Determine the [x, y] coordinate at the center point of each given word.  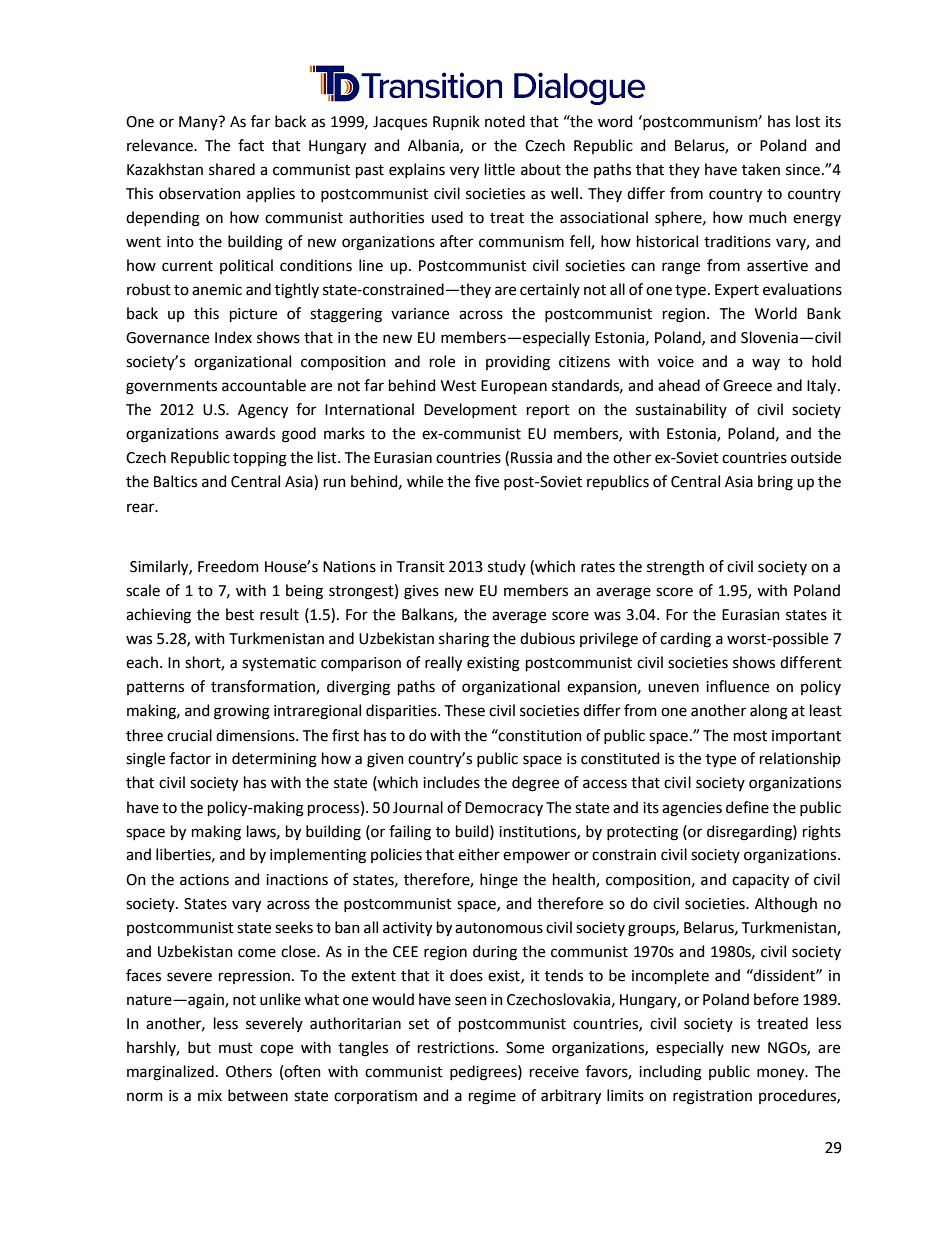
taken [761, 169]
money [782, 1074]
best [240, 614]
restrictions [457, 1048]
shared [232, 169]
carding [685, 640]
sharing [464, 640]
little [500, 169]
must [236, 1048]
